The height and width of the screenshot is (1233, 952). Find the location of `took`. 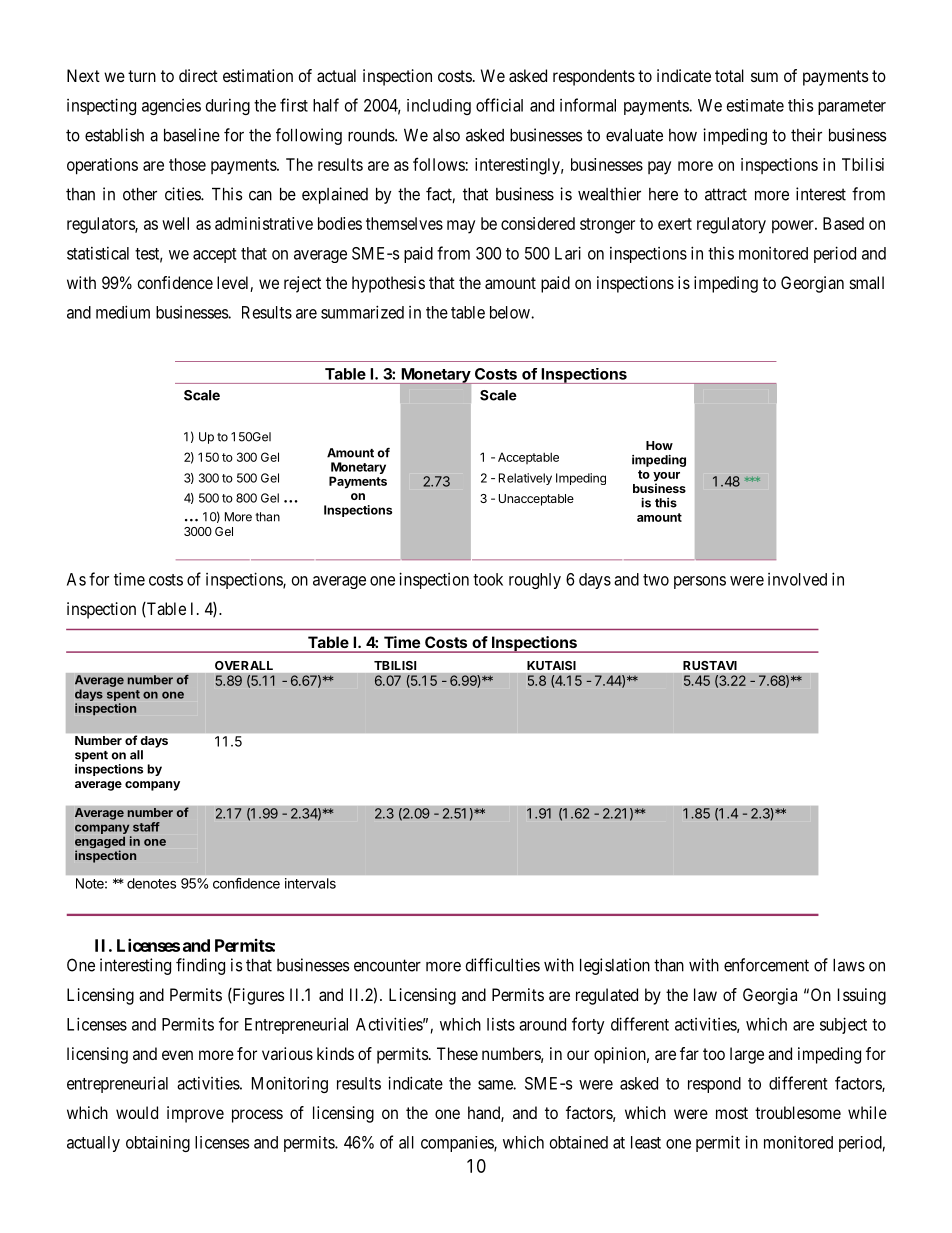

took is located at coordinates (488, 579).
